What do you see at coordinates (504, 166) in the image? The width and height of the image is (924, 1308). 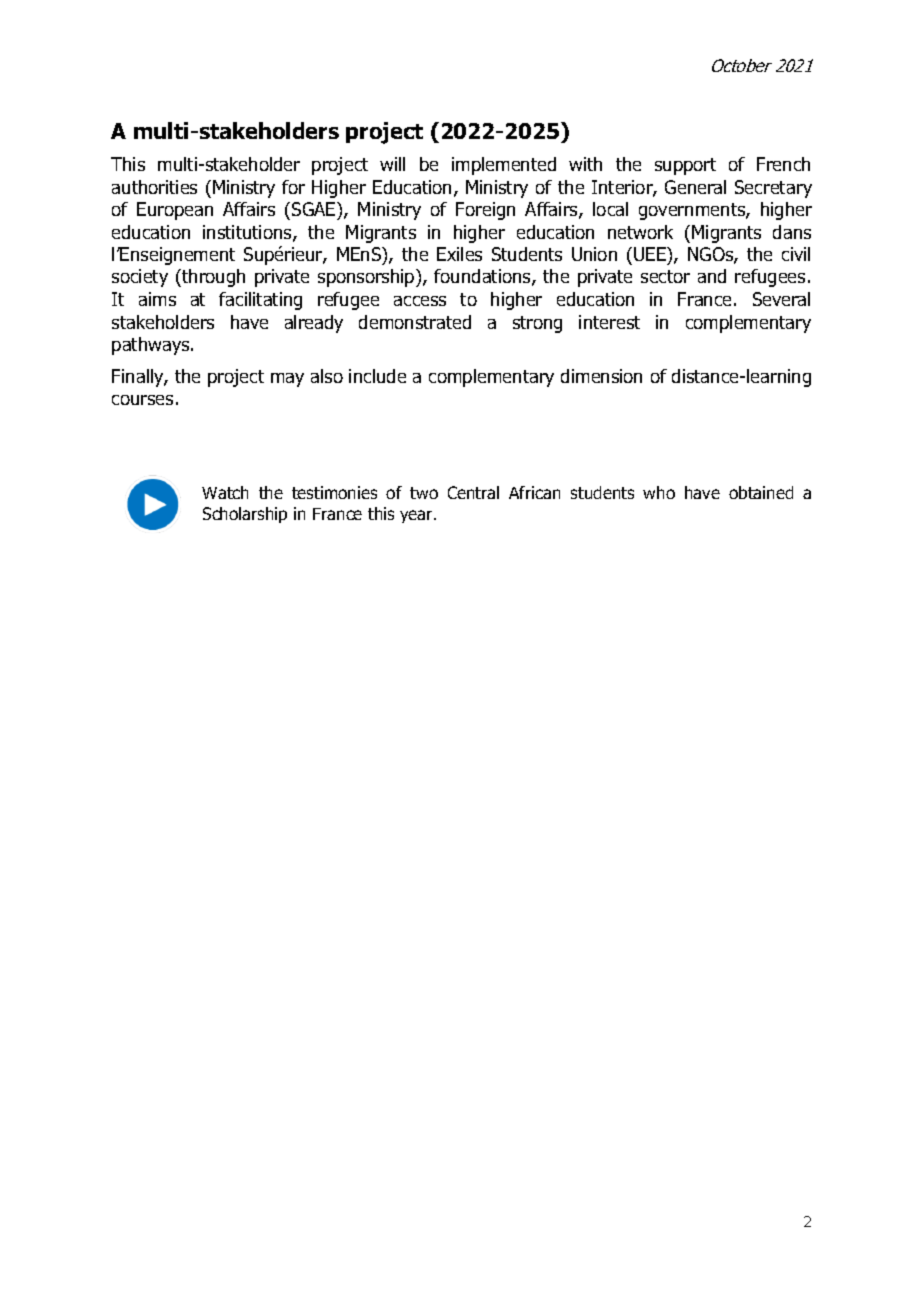 I see `implemented` at bounding box center [504, 166].
